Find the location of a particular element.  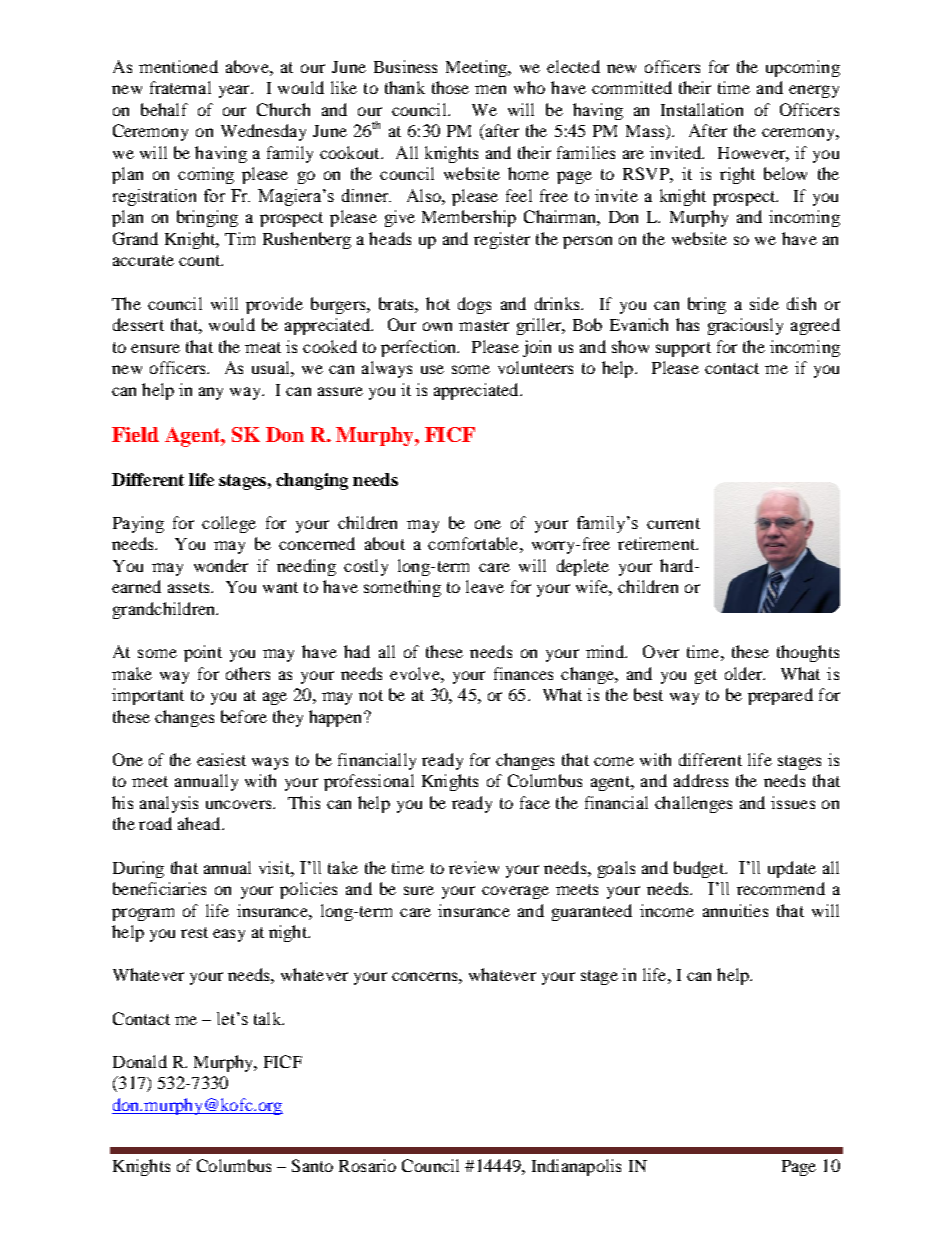

address is located at coordinates (701, 780).
